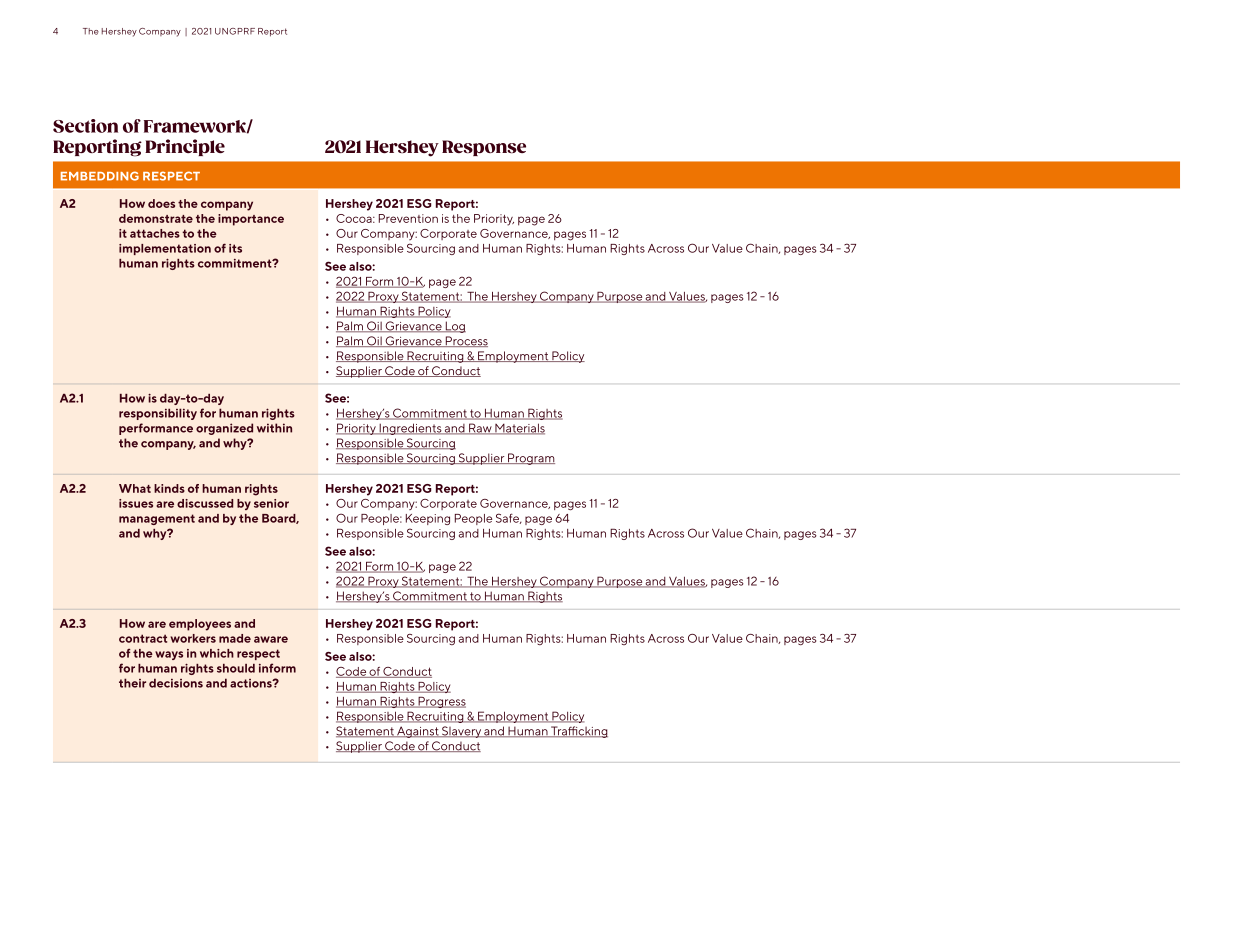  What do you see at coordinates (235, 248) in the document?
I see `its` at bounding box center [235, 248].
